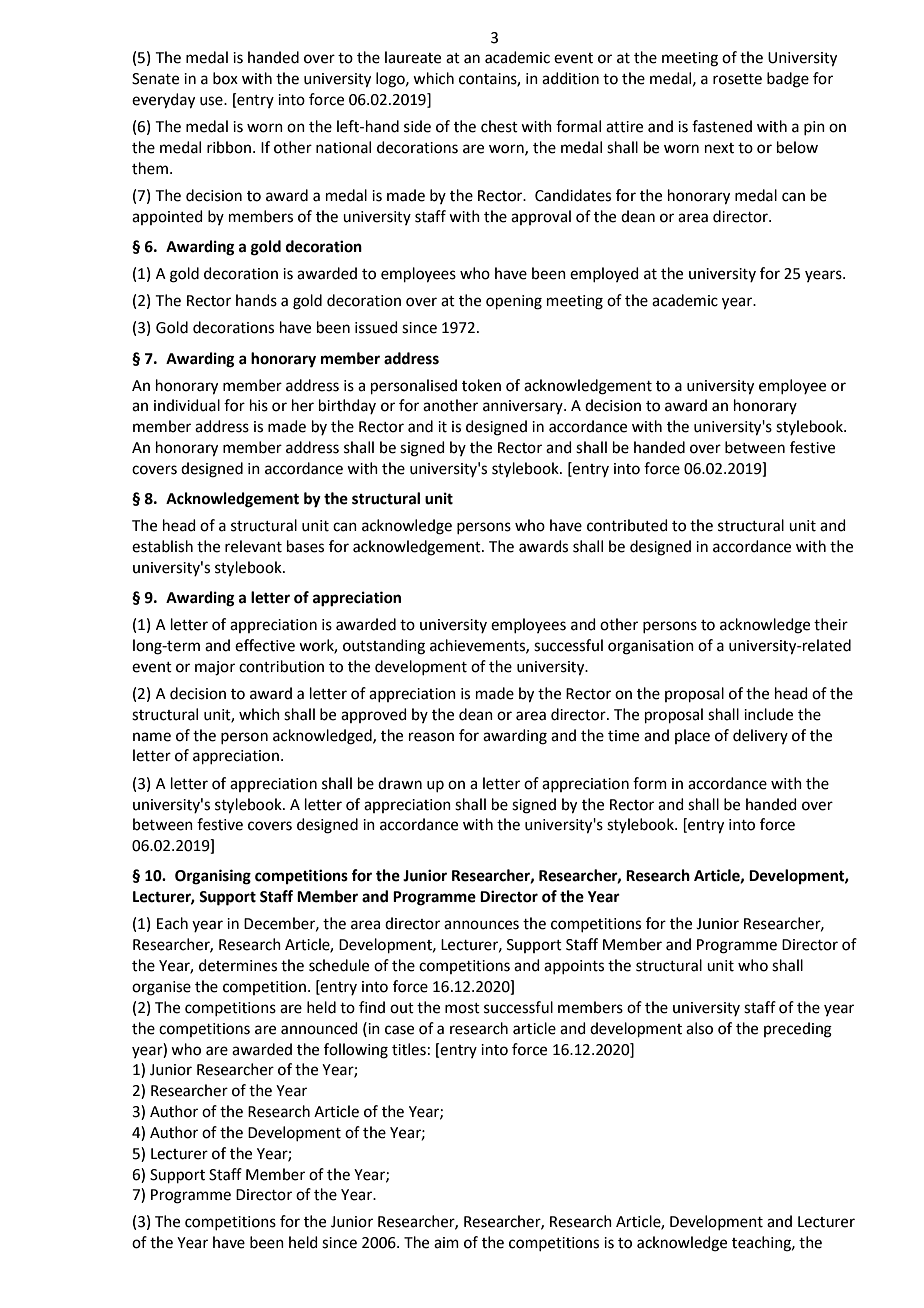  I want to click on outstanding, so click(384, 647).
